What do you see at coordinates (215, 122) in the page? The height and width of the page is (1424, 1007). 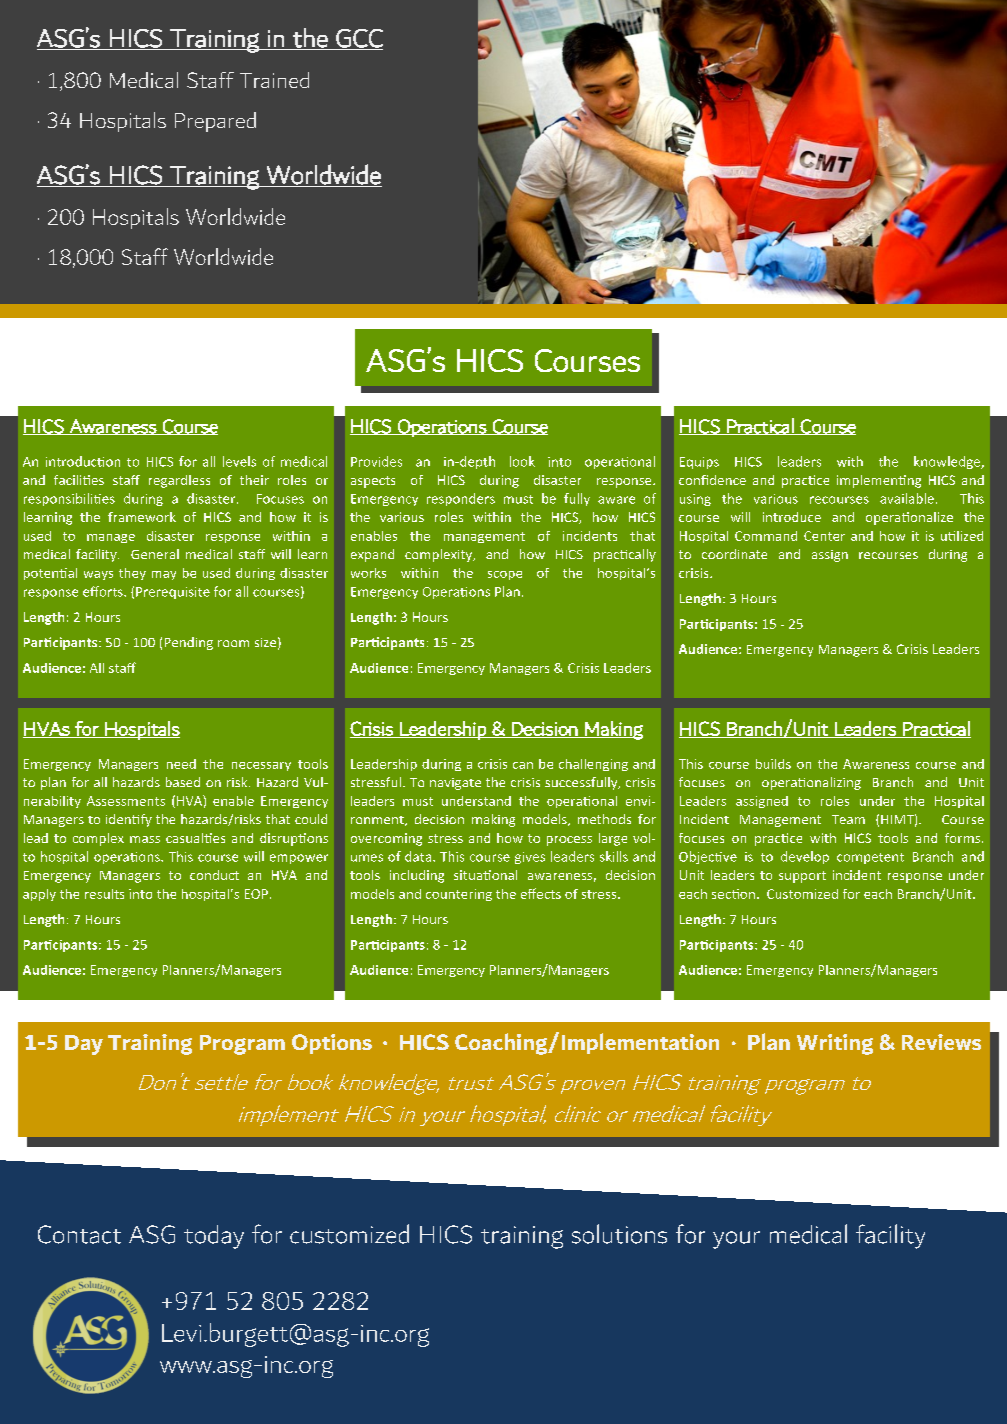 I see `Prepared` at bounding box center [215, 122].
